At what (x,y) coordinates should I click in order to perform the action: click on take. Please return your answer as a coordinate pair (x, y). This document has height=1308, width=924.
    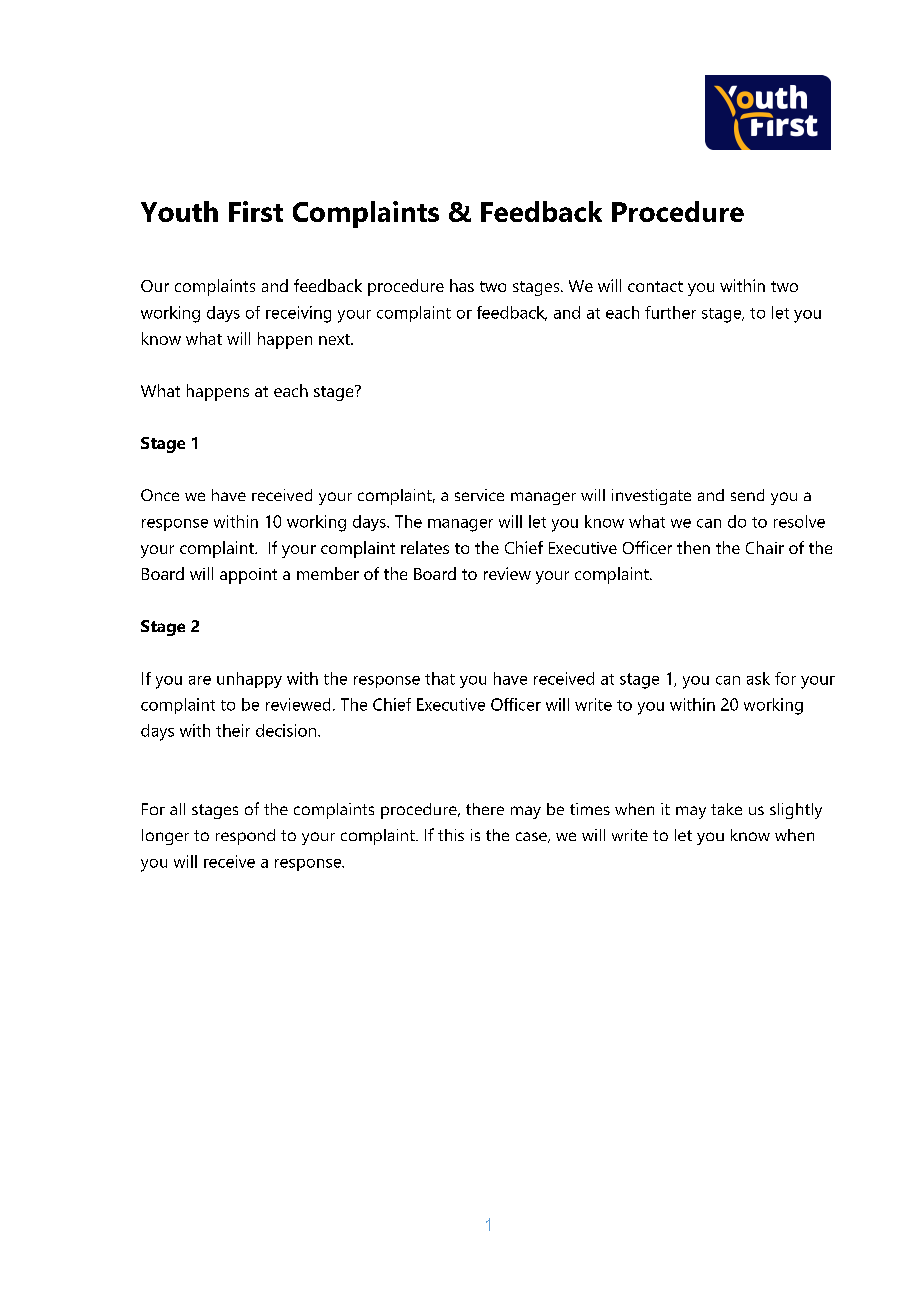
    Looking at the image, I should click on (726, 809).
